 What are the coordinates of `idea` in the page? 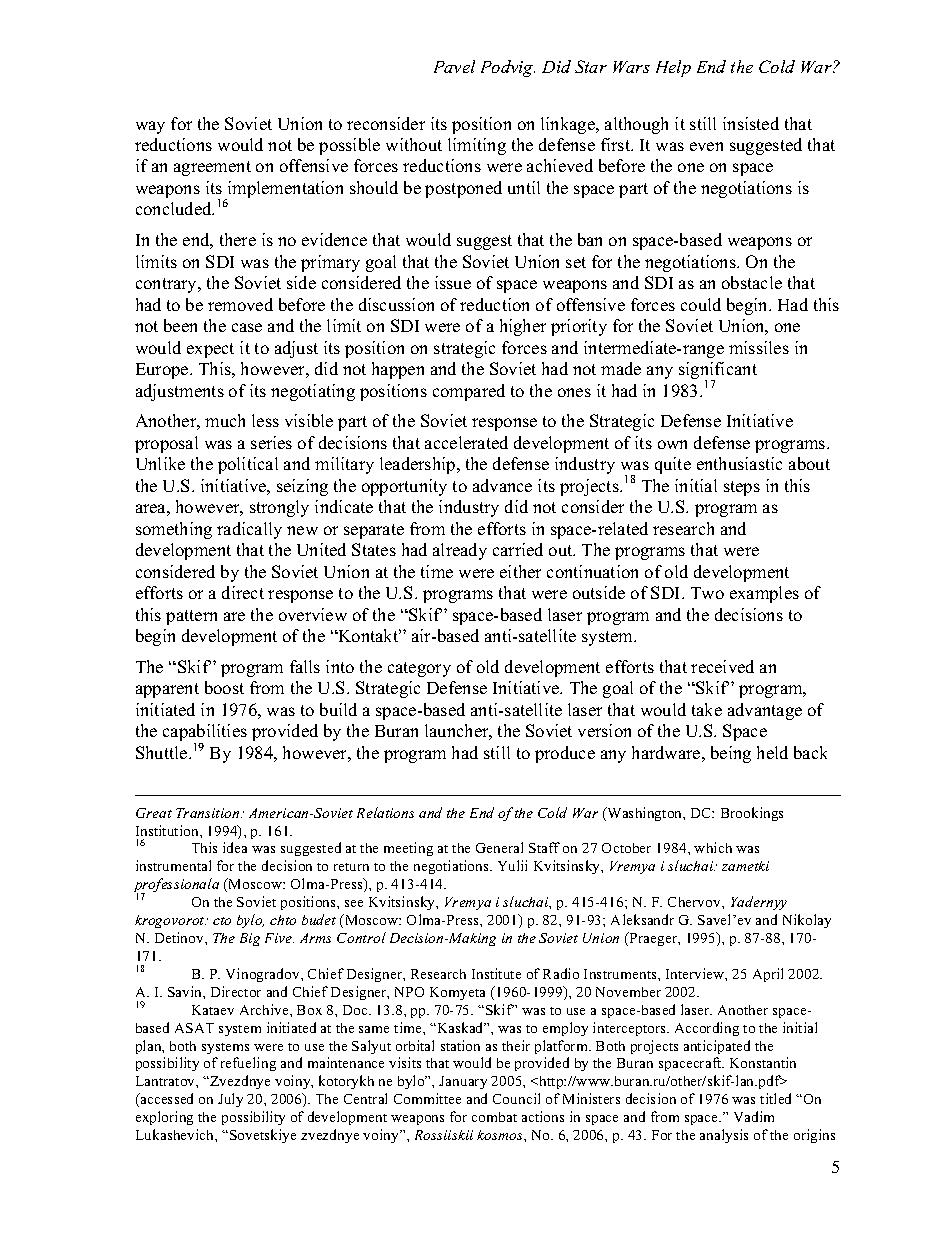 It's located at (235, 847).
